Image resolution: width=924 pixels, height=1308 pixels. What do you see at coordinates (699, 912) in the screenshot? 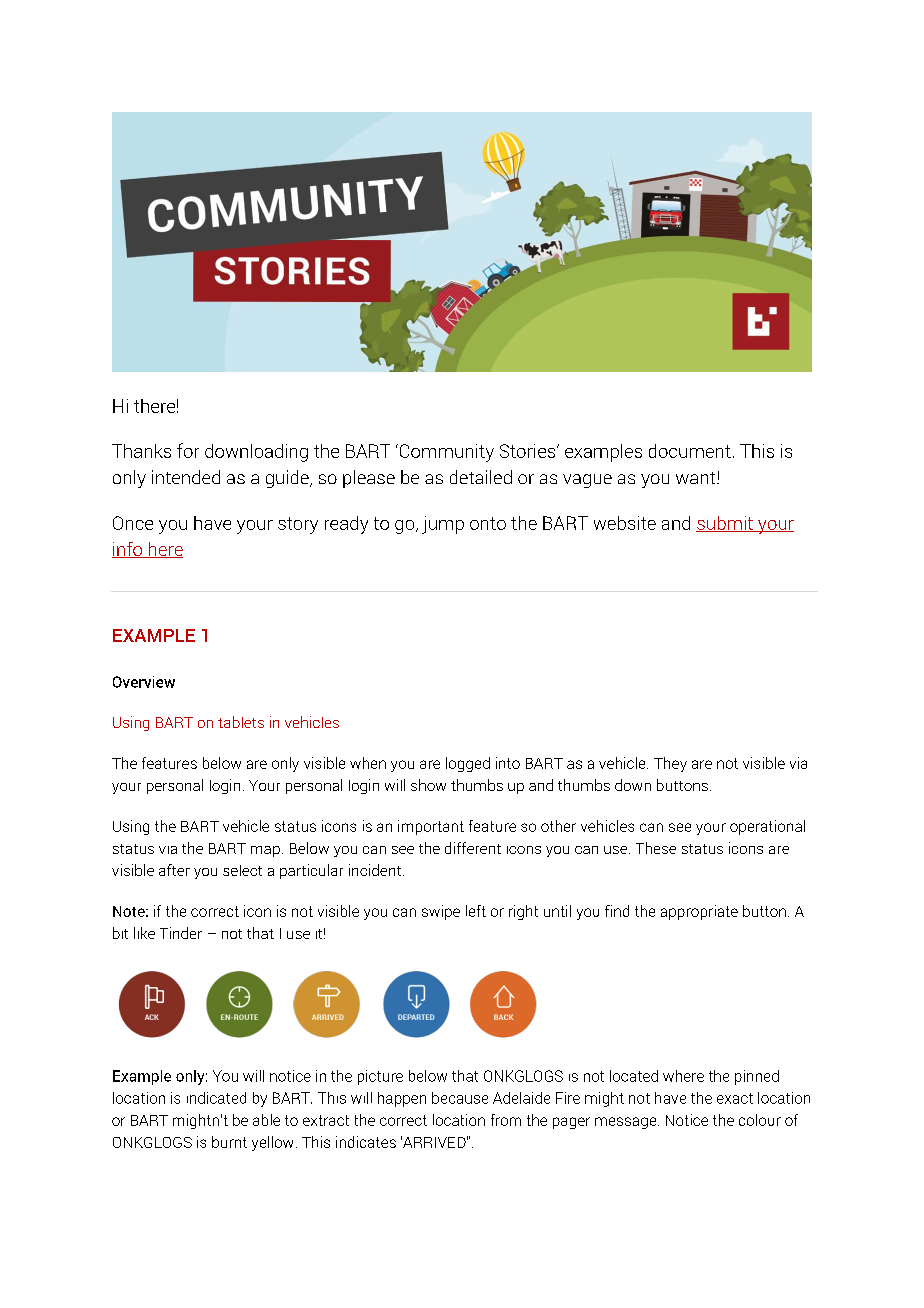
I see `appropriate` at bounding box center [699, 912].
